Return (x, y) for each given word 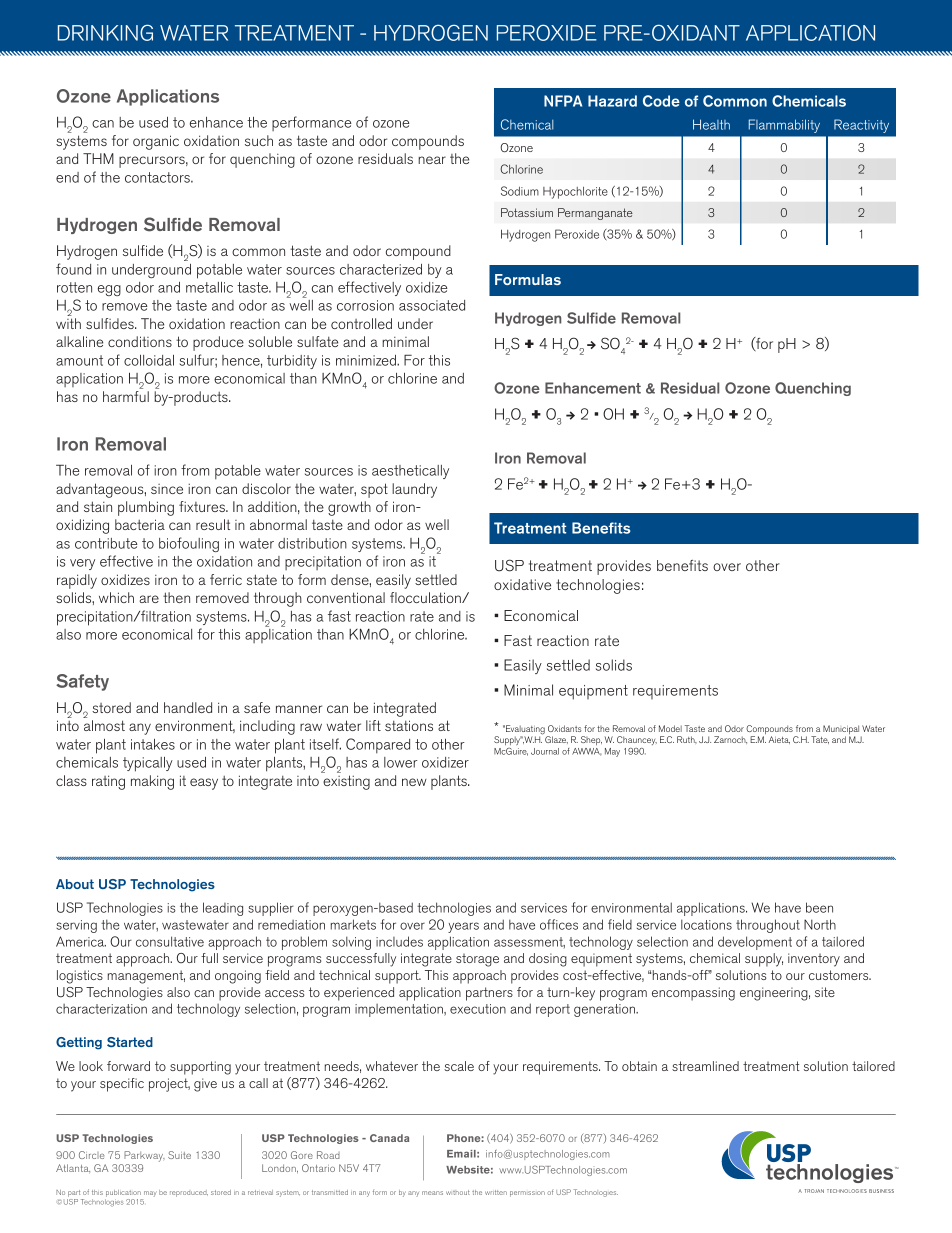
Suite (179, 1155)
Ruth (687, 739)
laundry (414, 490)
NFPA (563, 101)
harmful (126, 396)
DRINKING (105, 33)
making (152, 782)
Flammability (784, 126)
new (414, 782)
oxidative (522, 584)
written (496, 1192)
